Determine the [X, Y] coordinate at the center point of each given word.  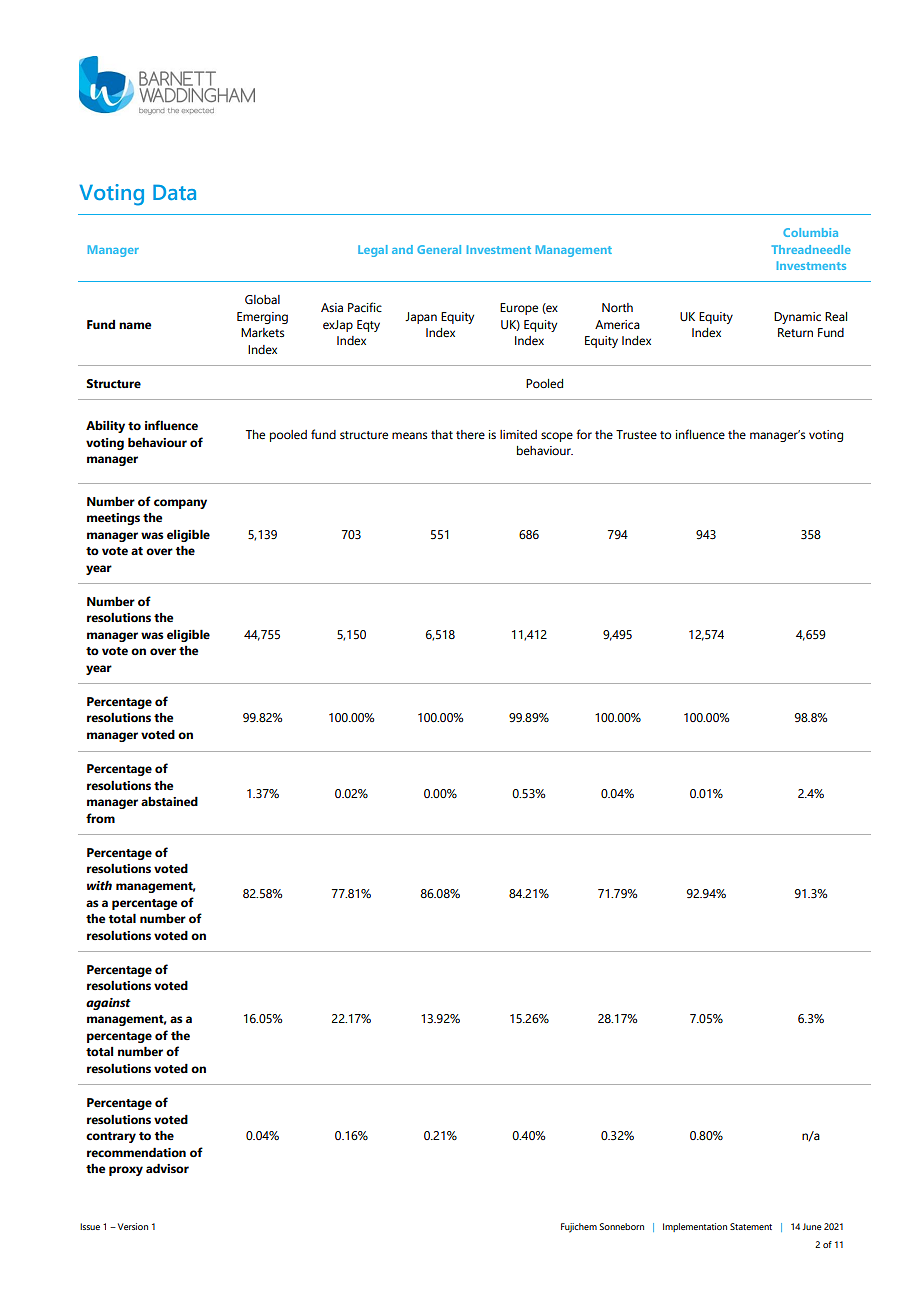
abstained [169, 801]
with [99, 885]
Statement [751, 1226]
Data [174, 192]
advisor [167, 1168]
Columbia [810, 232]
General [439, 249]
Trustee [636, 434]
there [470, 434]
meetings [113, 519]
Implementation [695, 1227]
